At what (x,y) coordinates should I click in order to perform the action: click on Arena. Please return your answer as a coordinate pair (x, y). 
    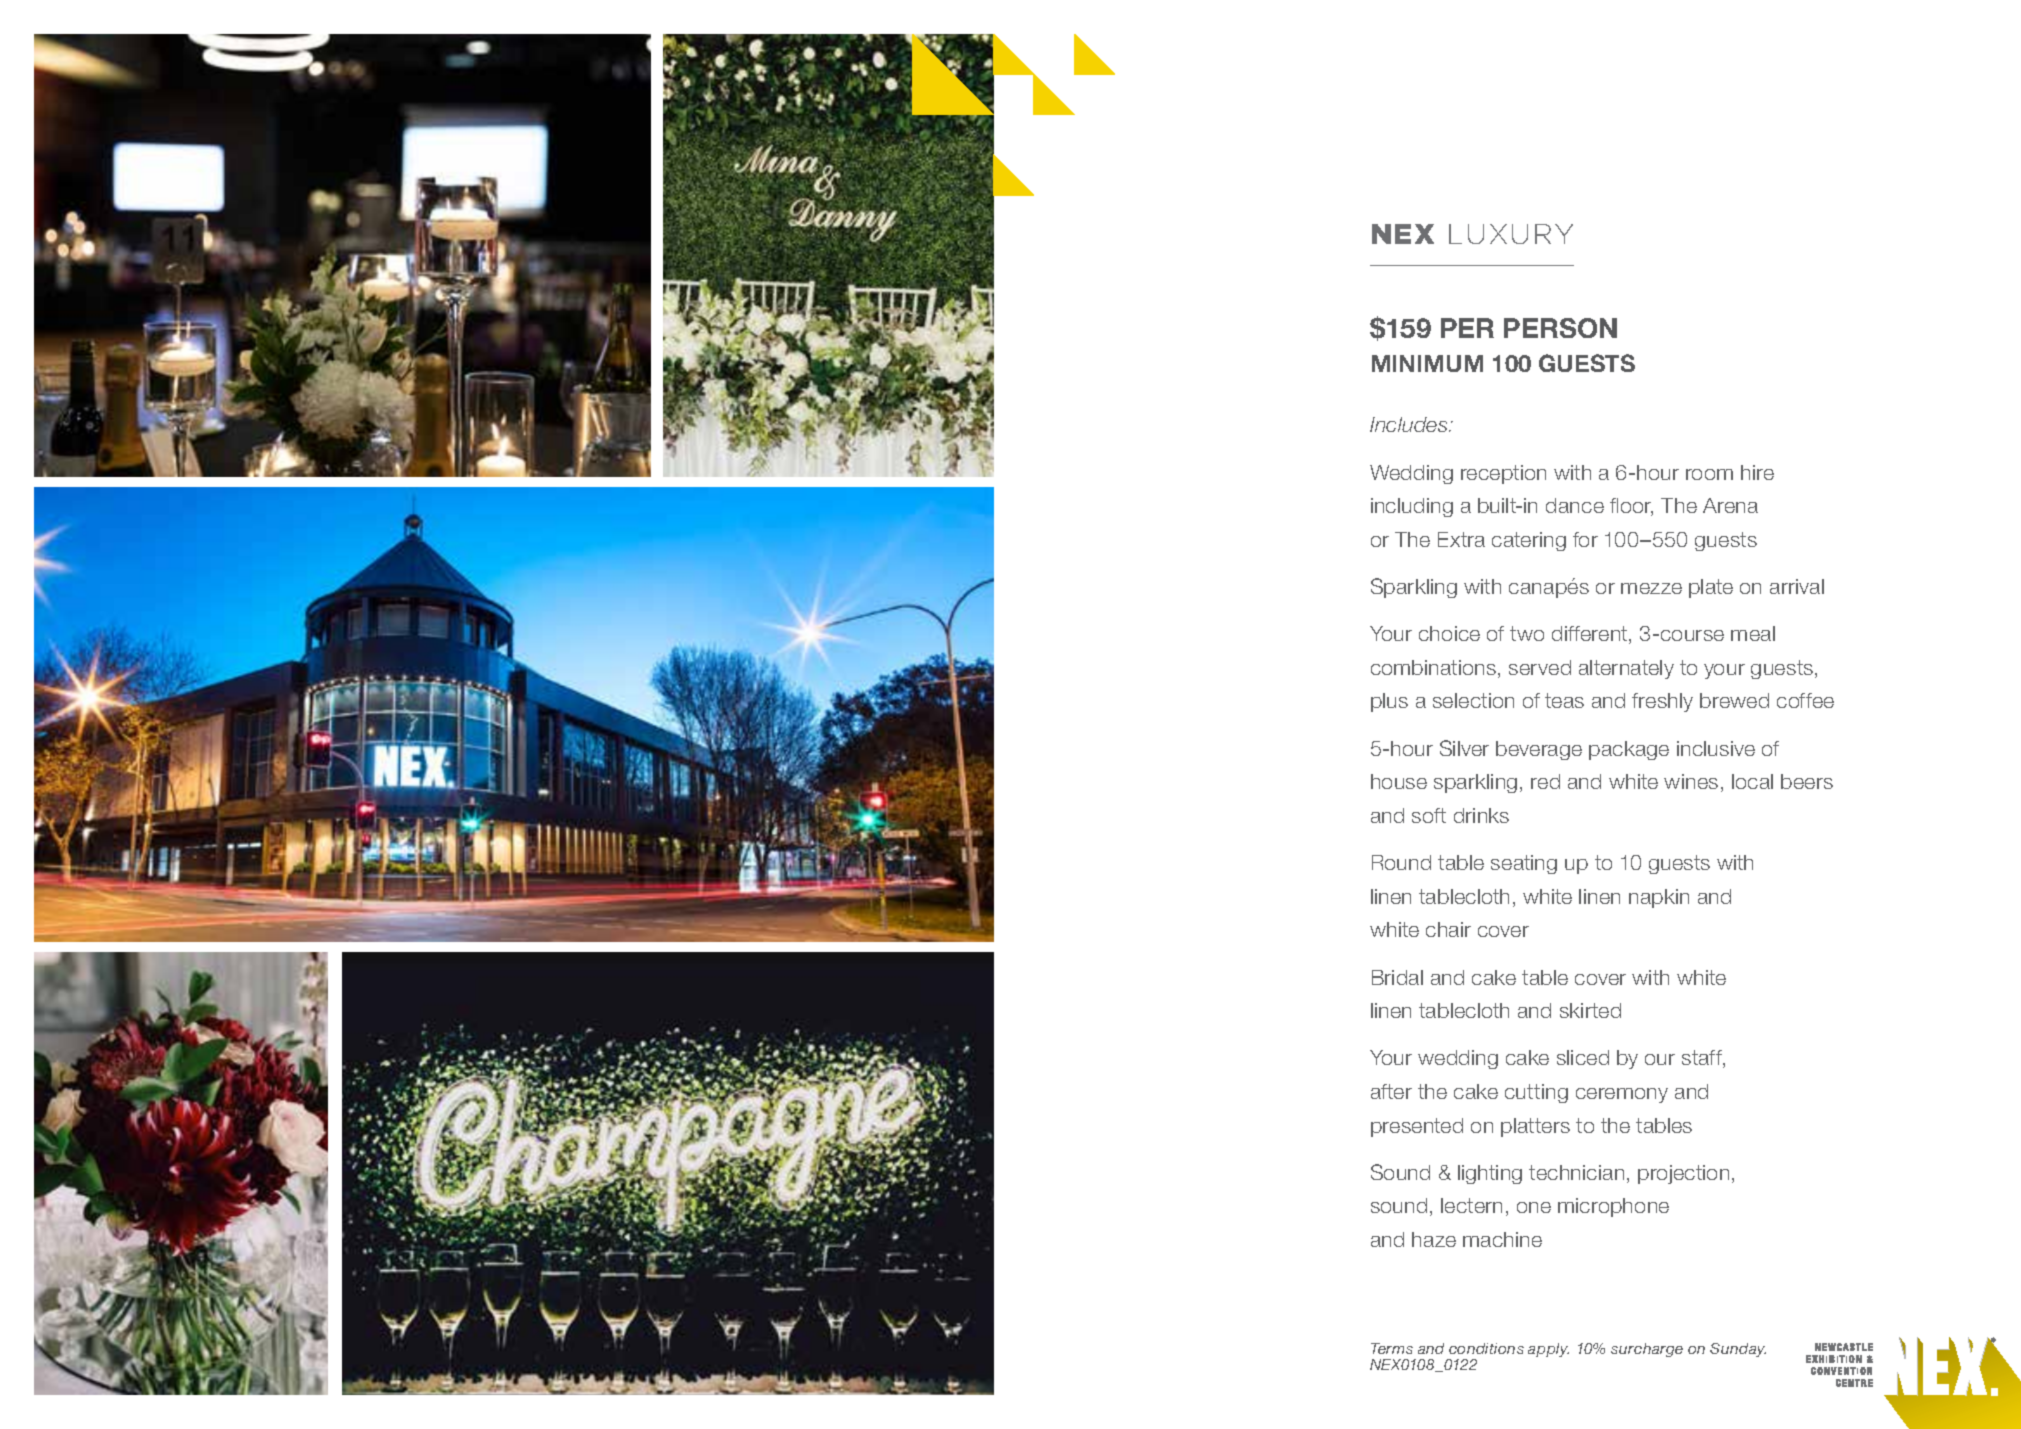
    Looking at the image, I should click on (1730, 505).
